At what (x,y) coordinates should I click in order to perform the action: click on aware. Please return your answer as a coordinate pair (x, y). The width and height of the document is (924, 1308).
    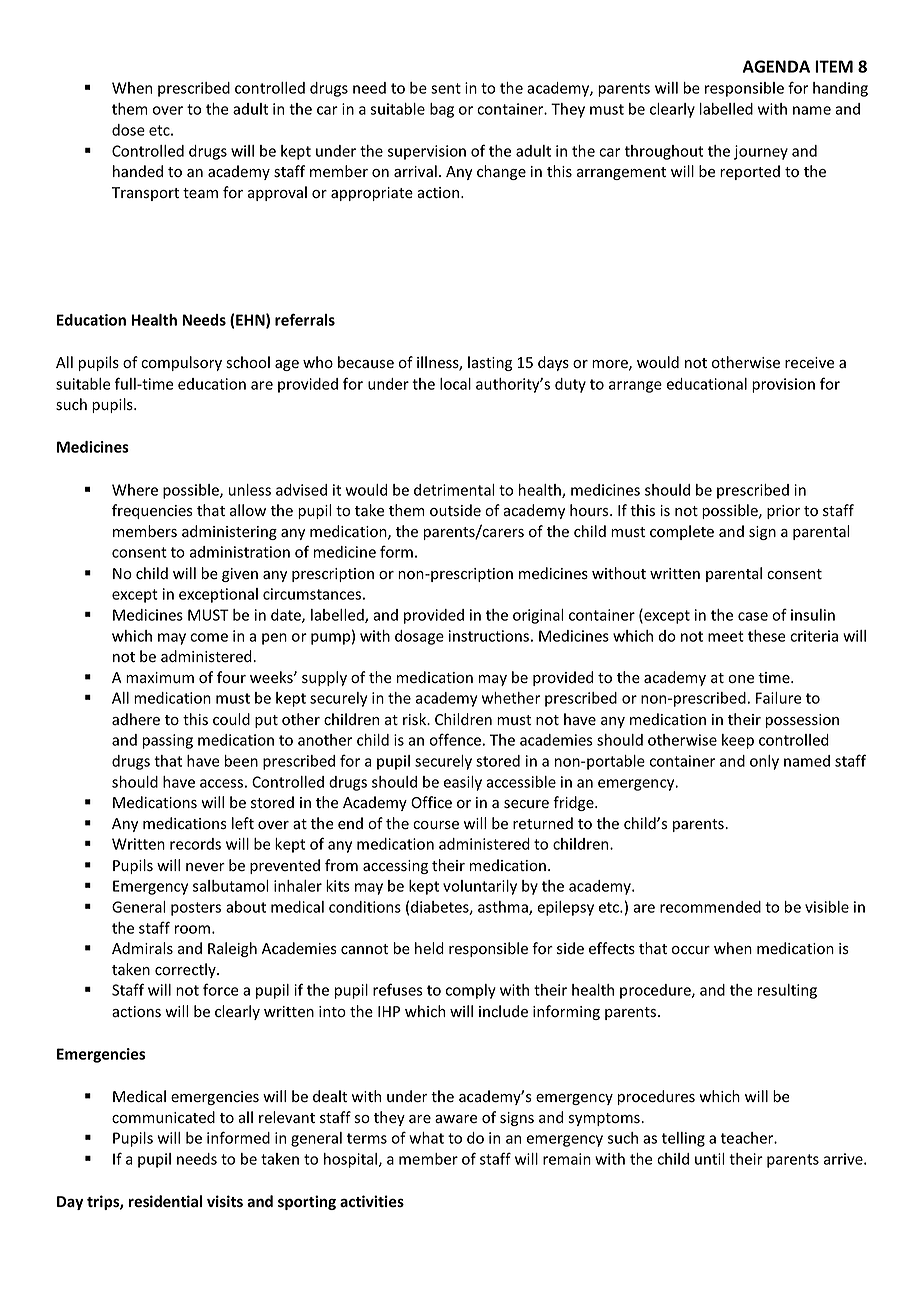
    Looking at the image, I should click on (456, 1119).
